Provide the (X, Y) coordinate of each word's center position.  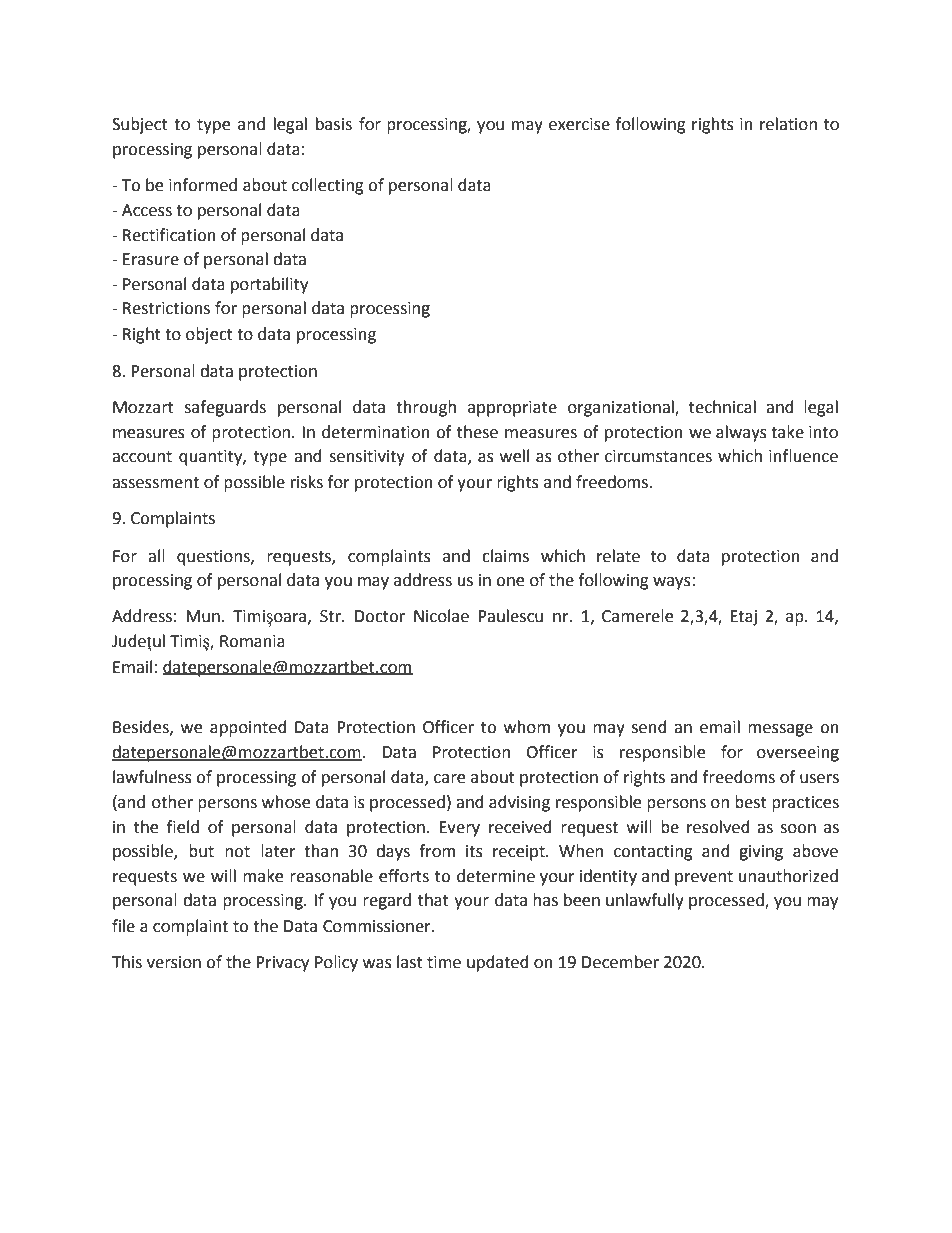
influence (803, 456)
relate (618, 556)
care (449, 779)
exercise (579, 124)
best (751, 802)
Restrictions (166, 308)
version (174, 962)
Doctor (380, 616)
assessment (155, 483)
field (183, 827)
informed (203, 185)
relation (788, 124)
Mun (203, 616)
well (514, 456)
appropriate (512, 409)
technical (722, 407)
